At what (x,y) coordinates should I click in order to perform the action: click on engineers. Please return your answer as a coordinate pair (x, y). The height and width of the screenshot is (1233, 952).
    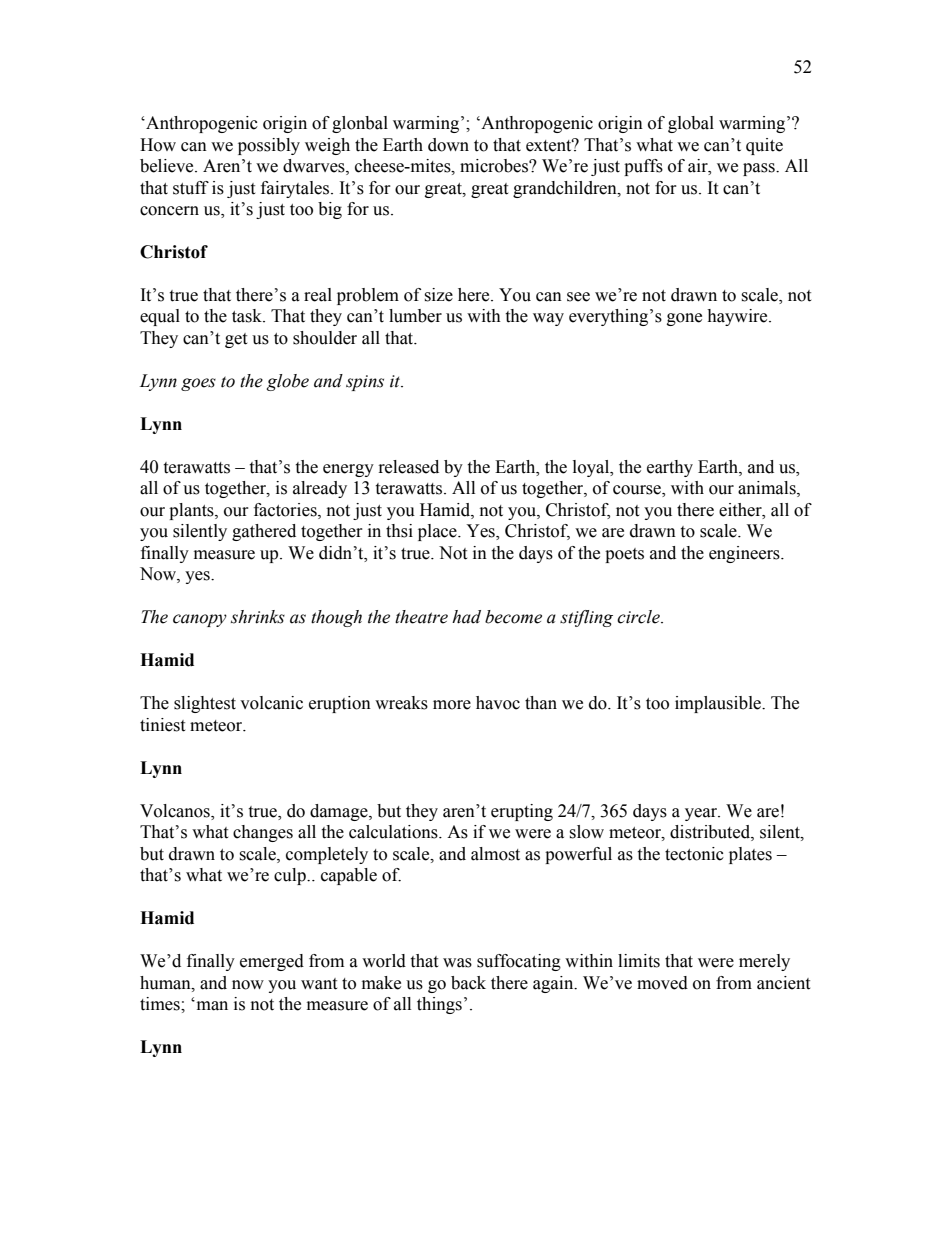
    Looking at the image, I should click on (745, 554).
